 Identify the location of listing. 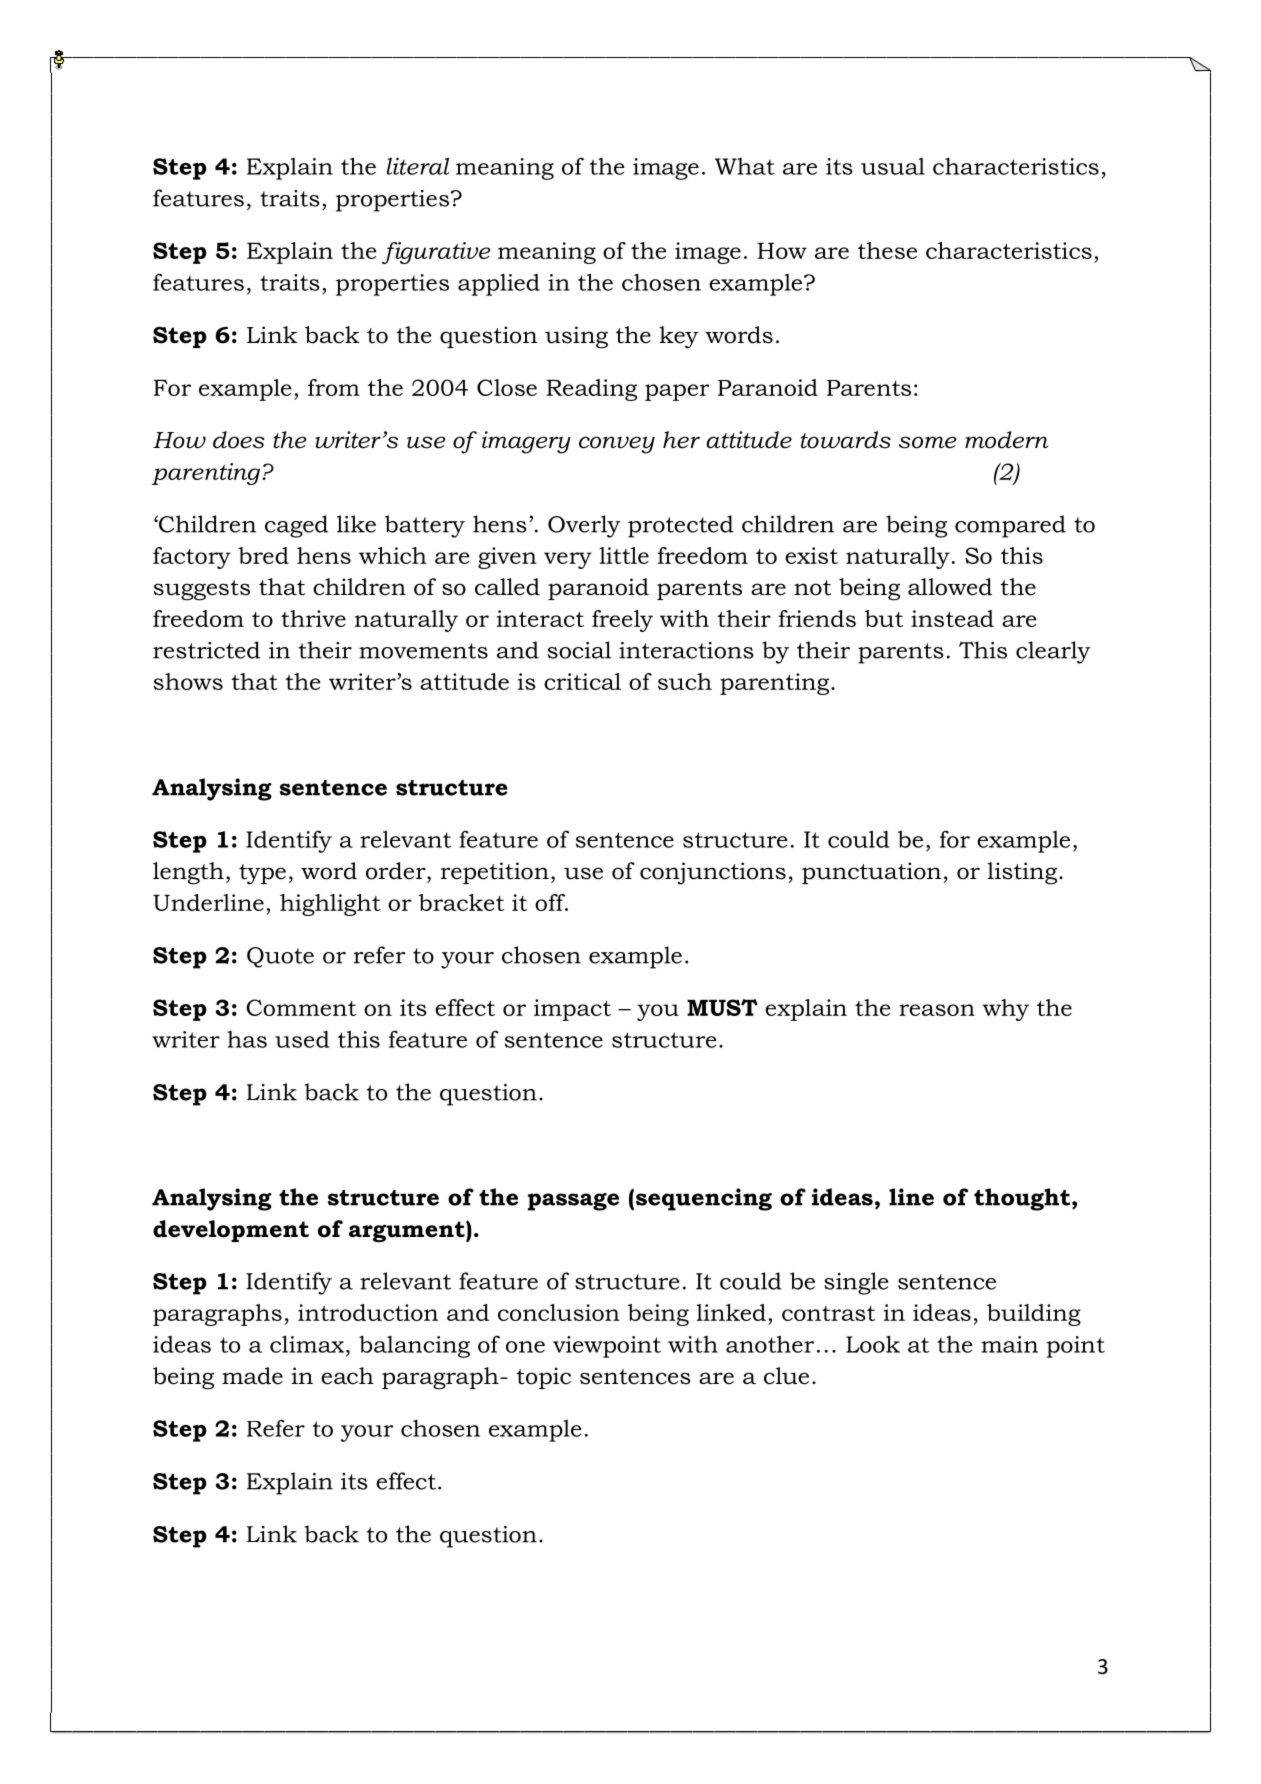
(1023, 873).
